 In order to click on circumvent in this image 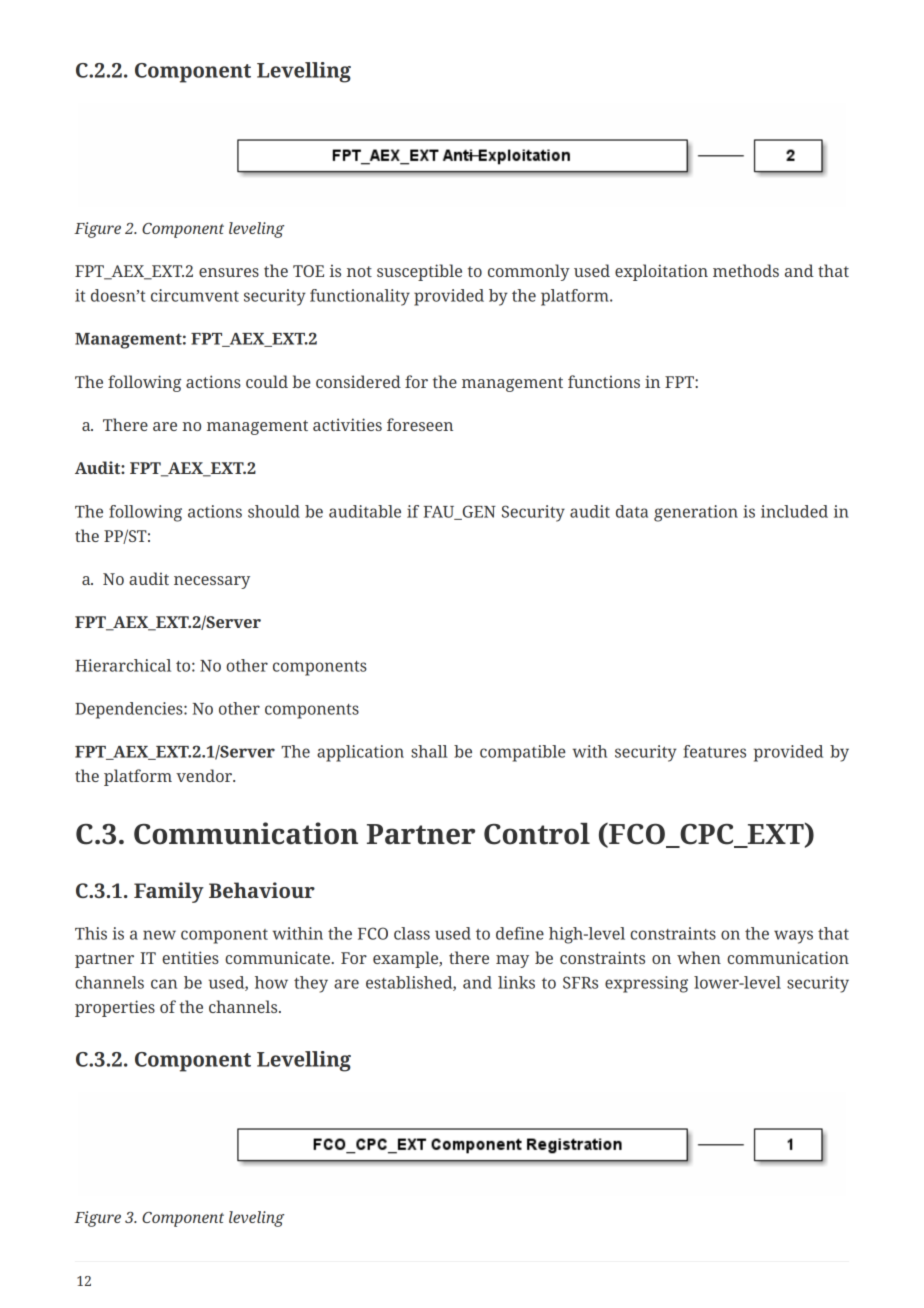, I will do `click(195, 295)`.
